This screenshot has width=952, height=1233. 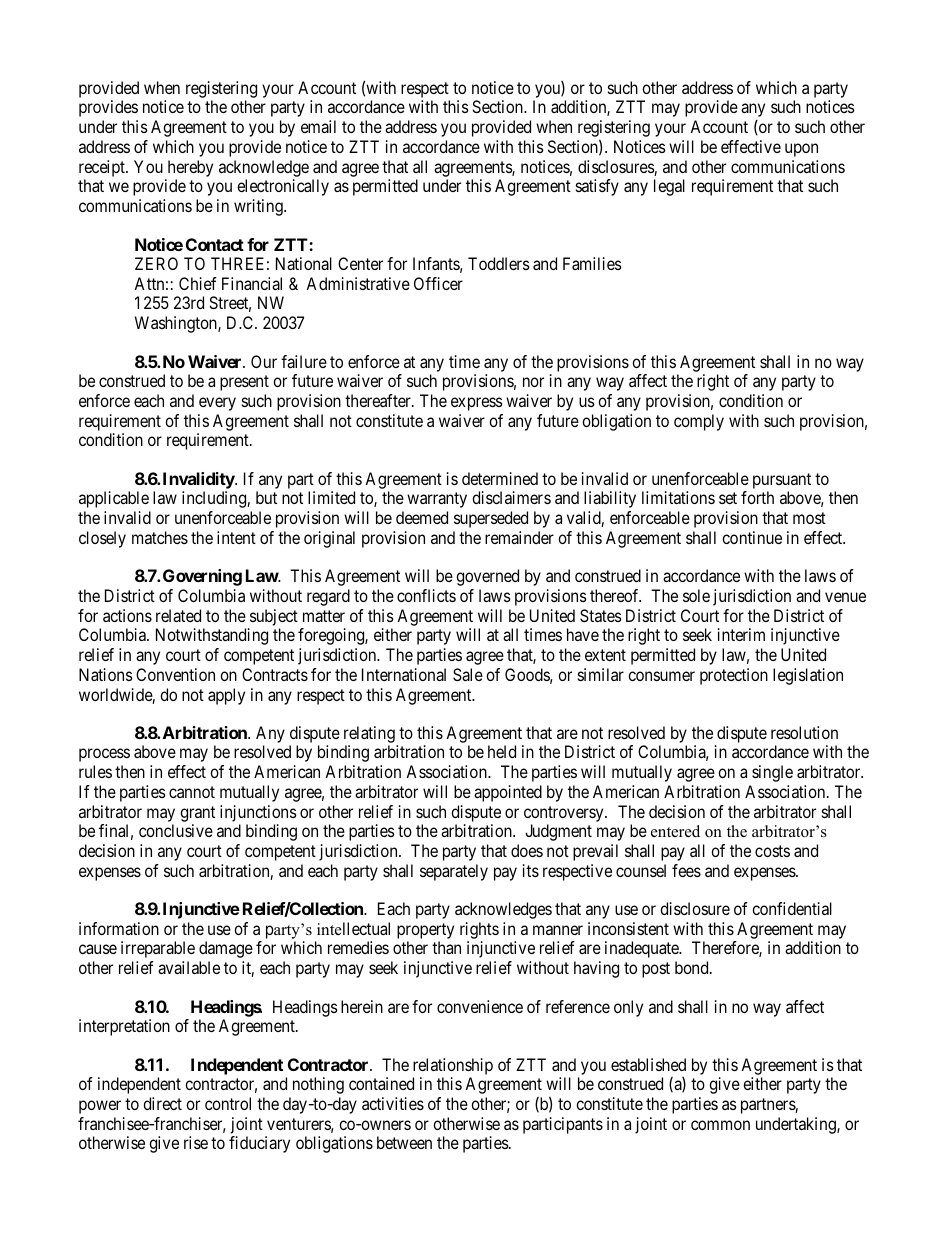 What do you see at coordinates (217, 404) in the screenshot?
I see `every` at bounding box center [217, 404].
